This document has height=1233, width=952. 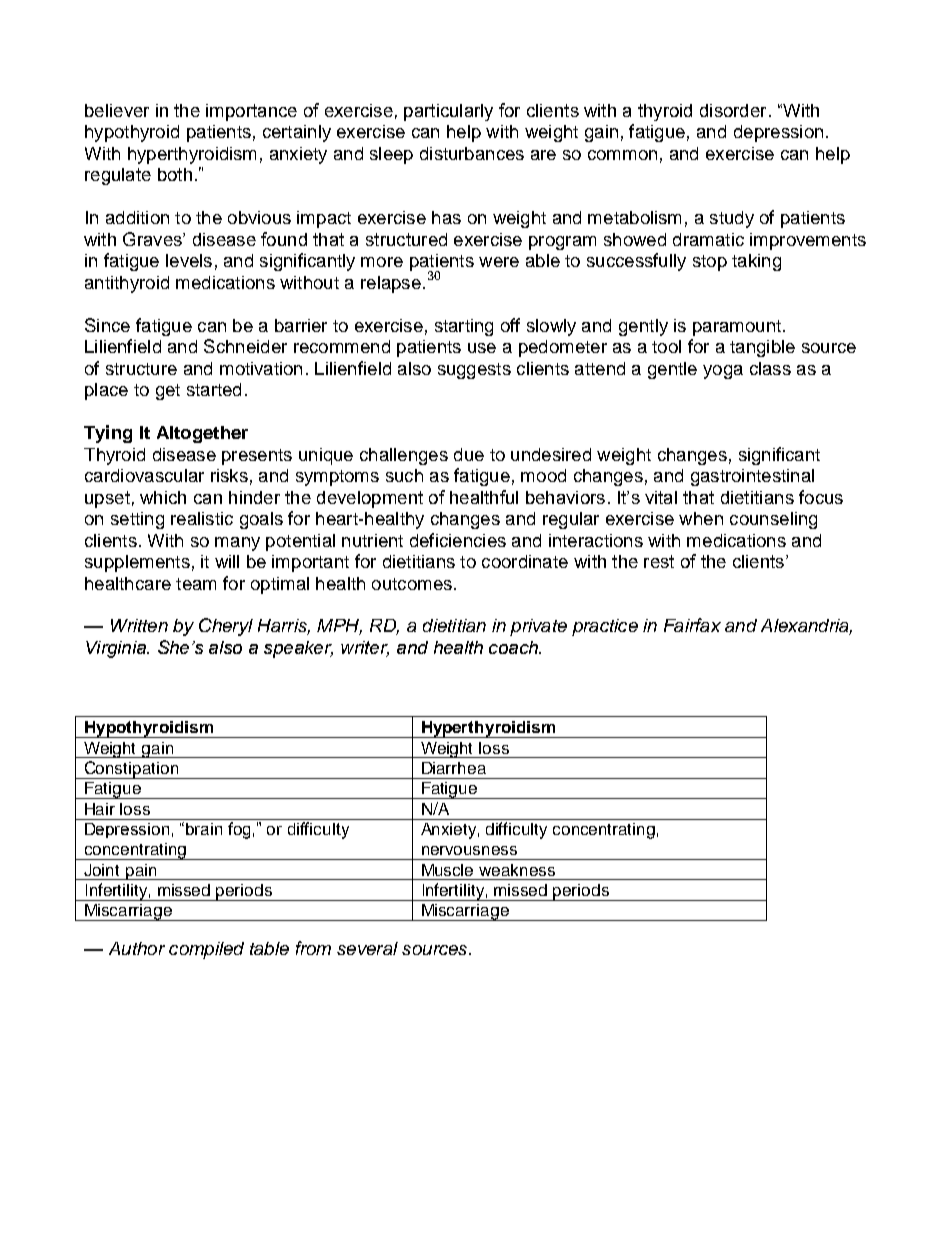 What do you see at coordinates (458, 540) in the document?
I see `deficiencies` at bounding box center [458, 540].
